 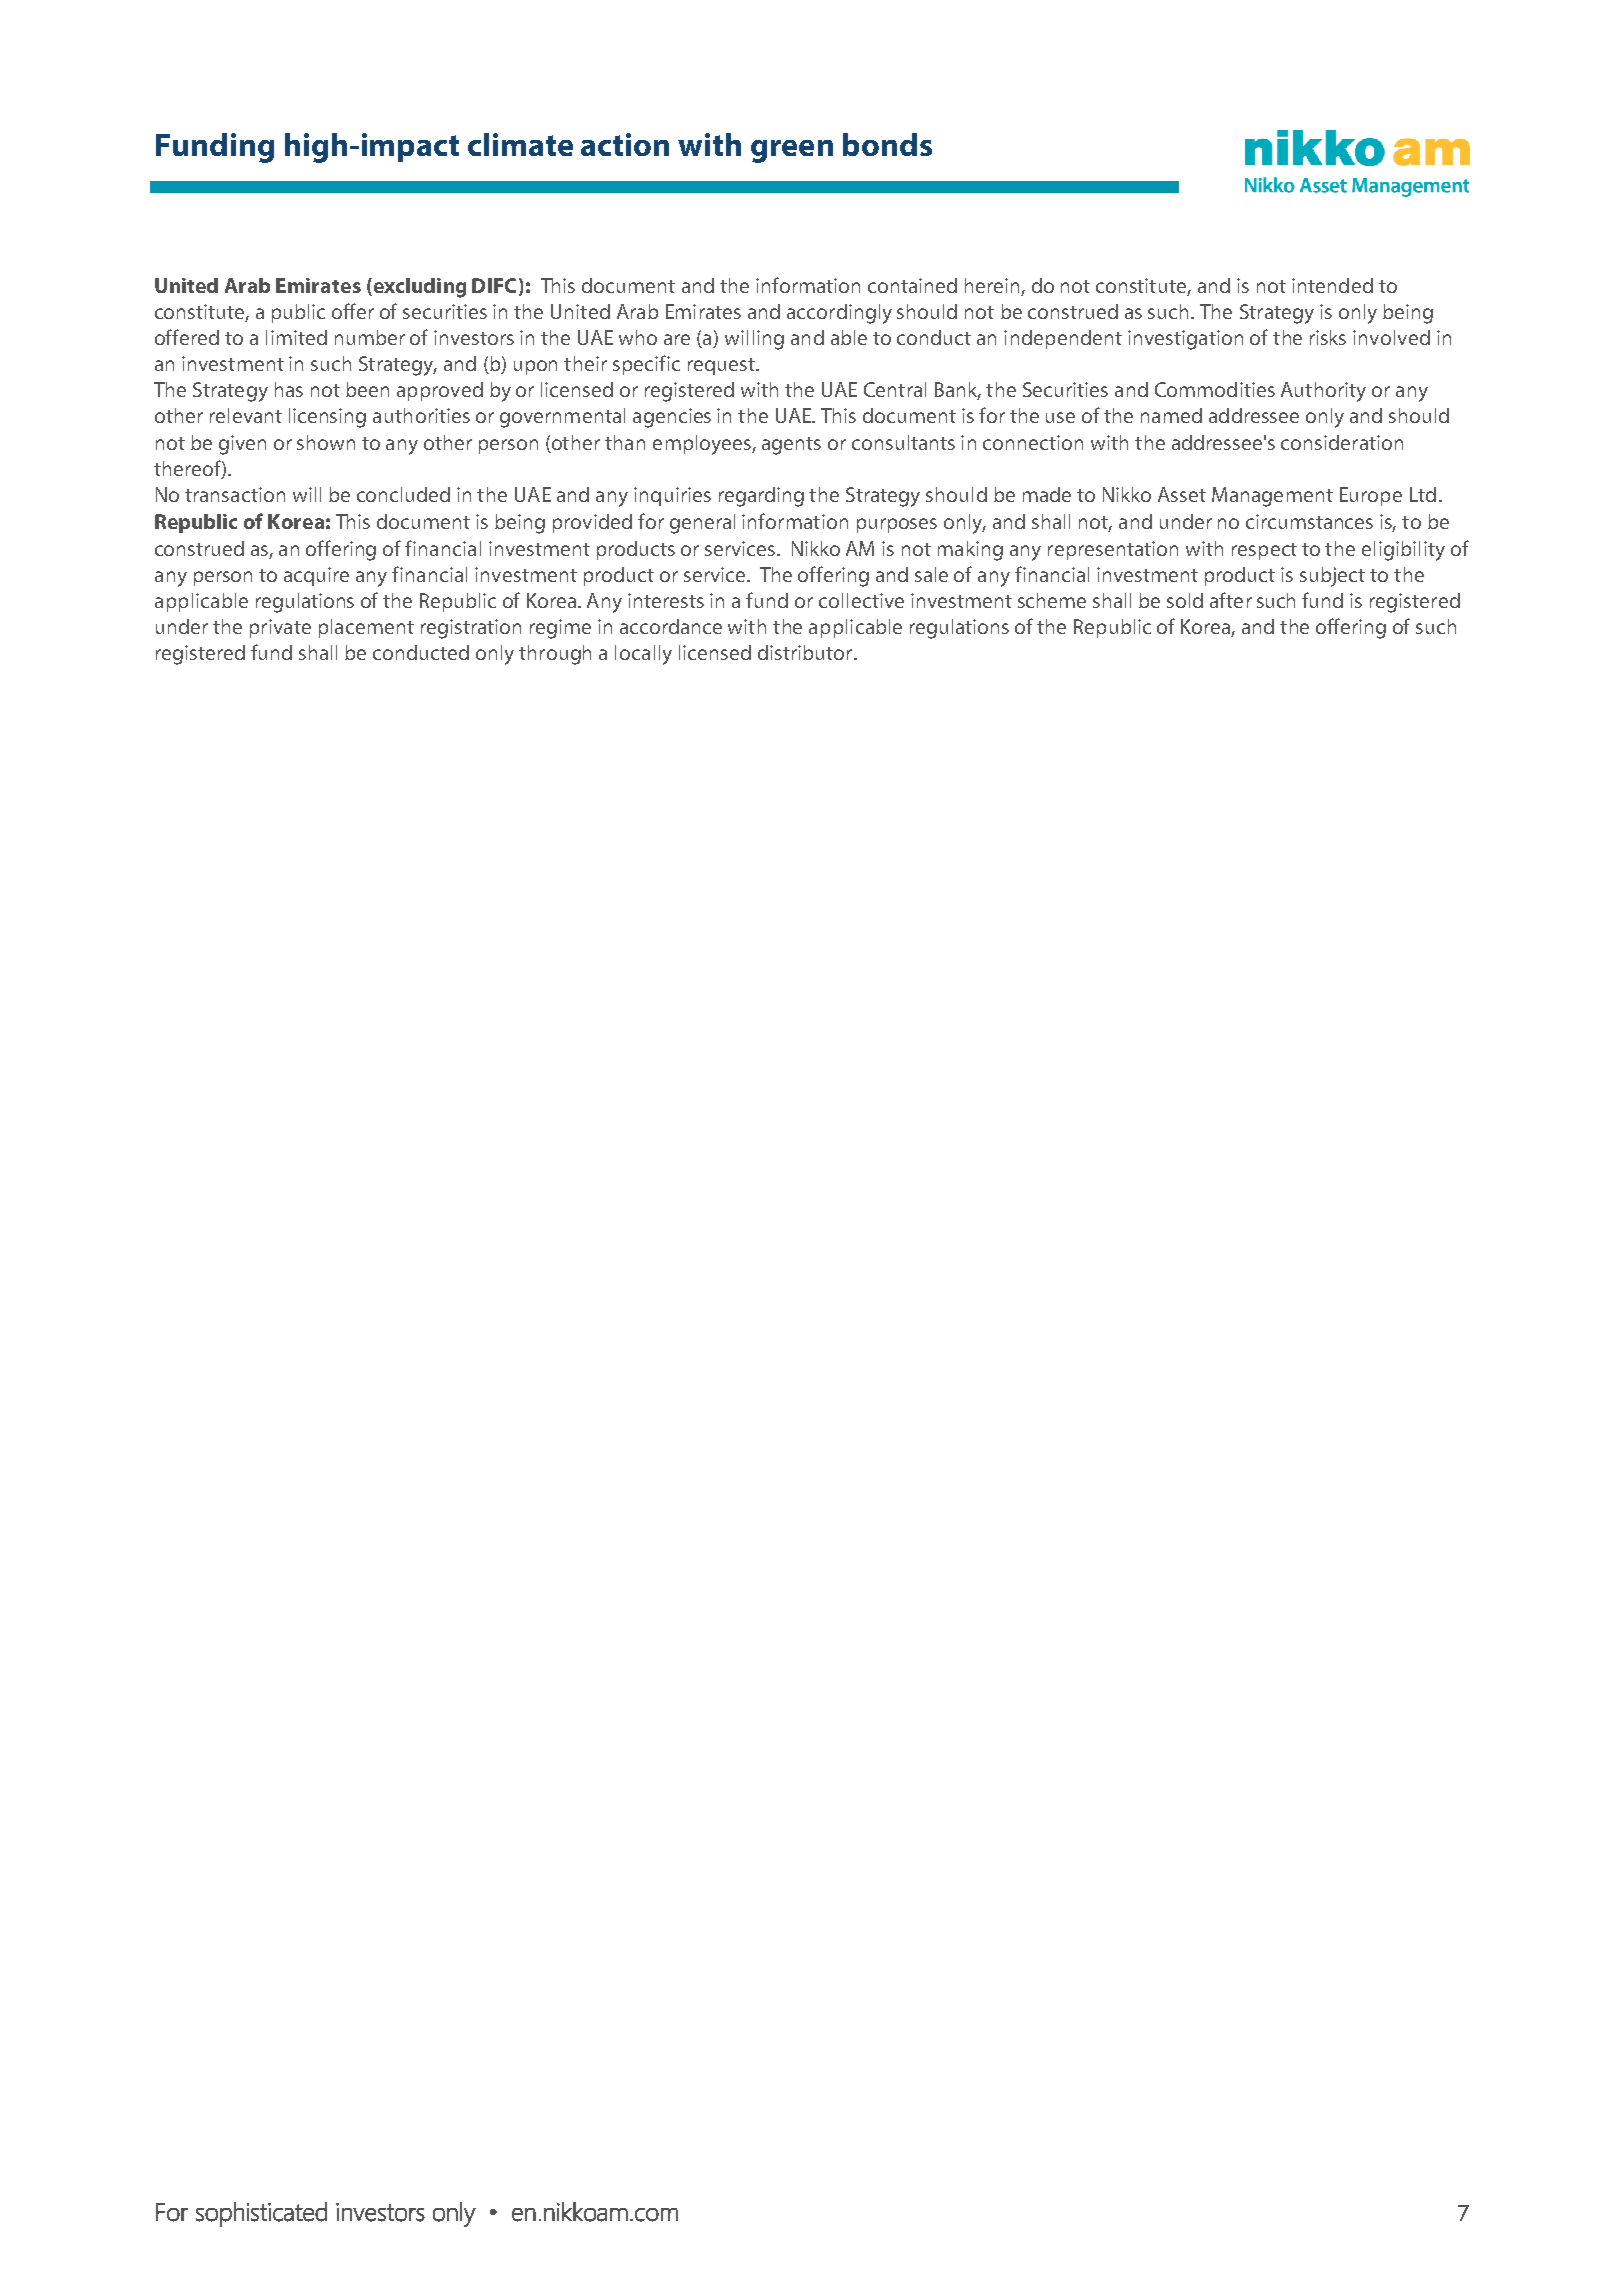 I want to click on sophisticated, so click(x=261, y=2214).
